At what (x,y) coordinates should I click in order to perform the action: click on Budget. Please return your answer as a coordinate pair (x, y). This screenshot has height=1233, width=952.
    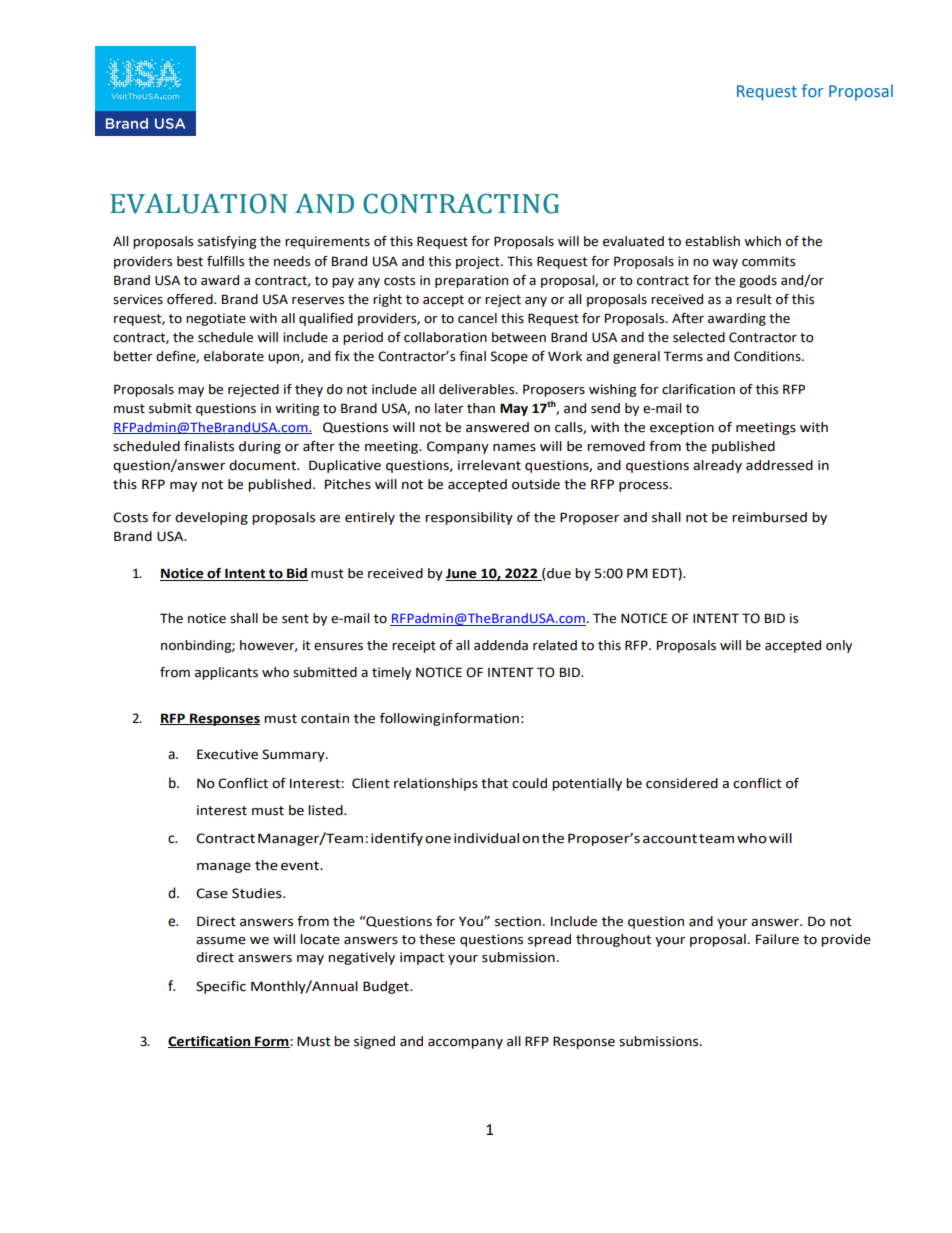
    Looking at the image, I should click on (387, 987).
